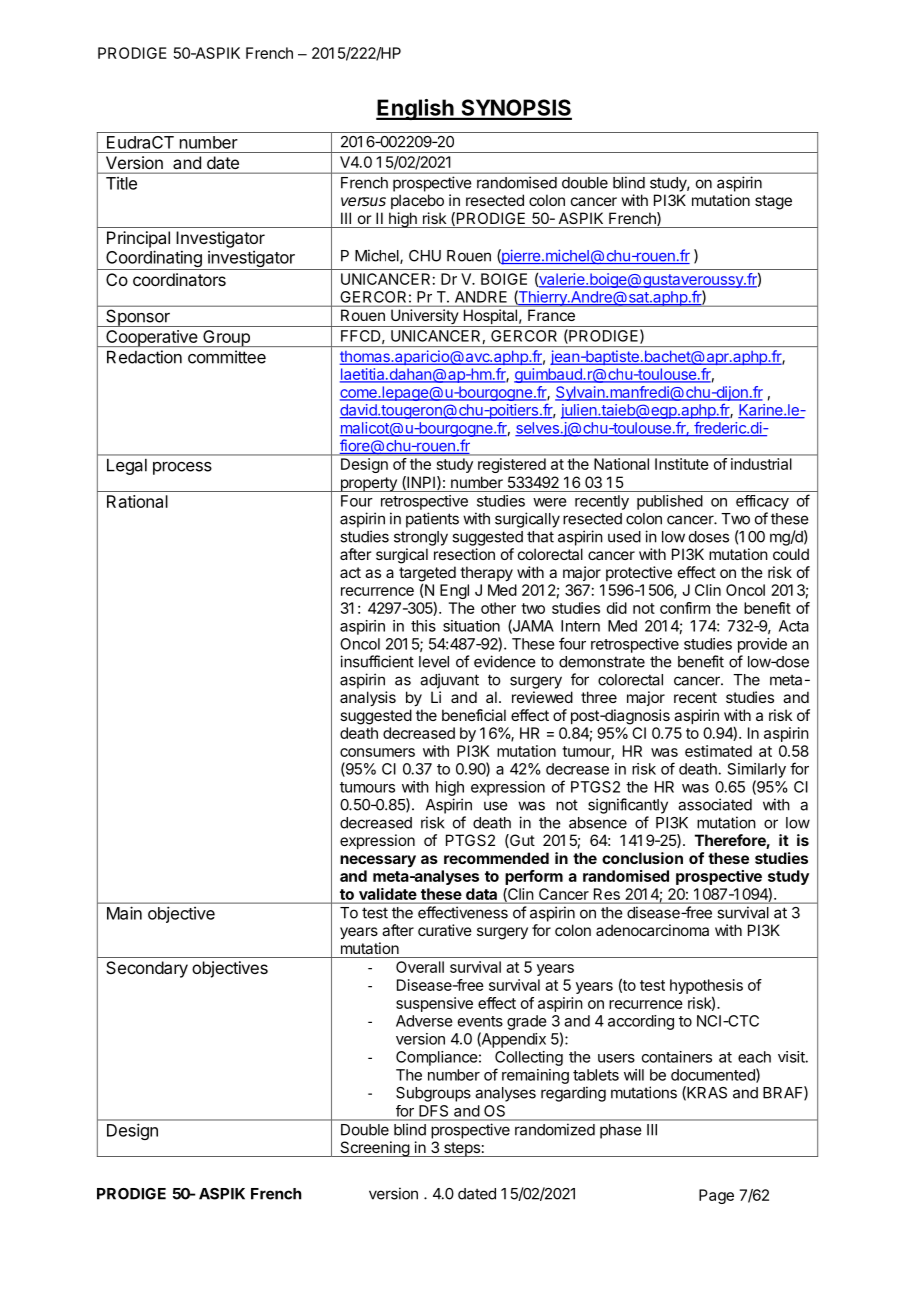  I want to click on patients, so click(432, 520).
